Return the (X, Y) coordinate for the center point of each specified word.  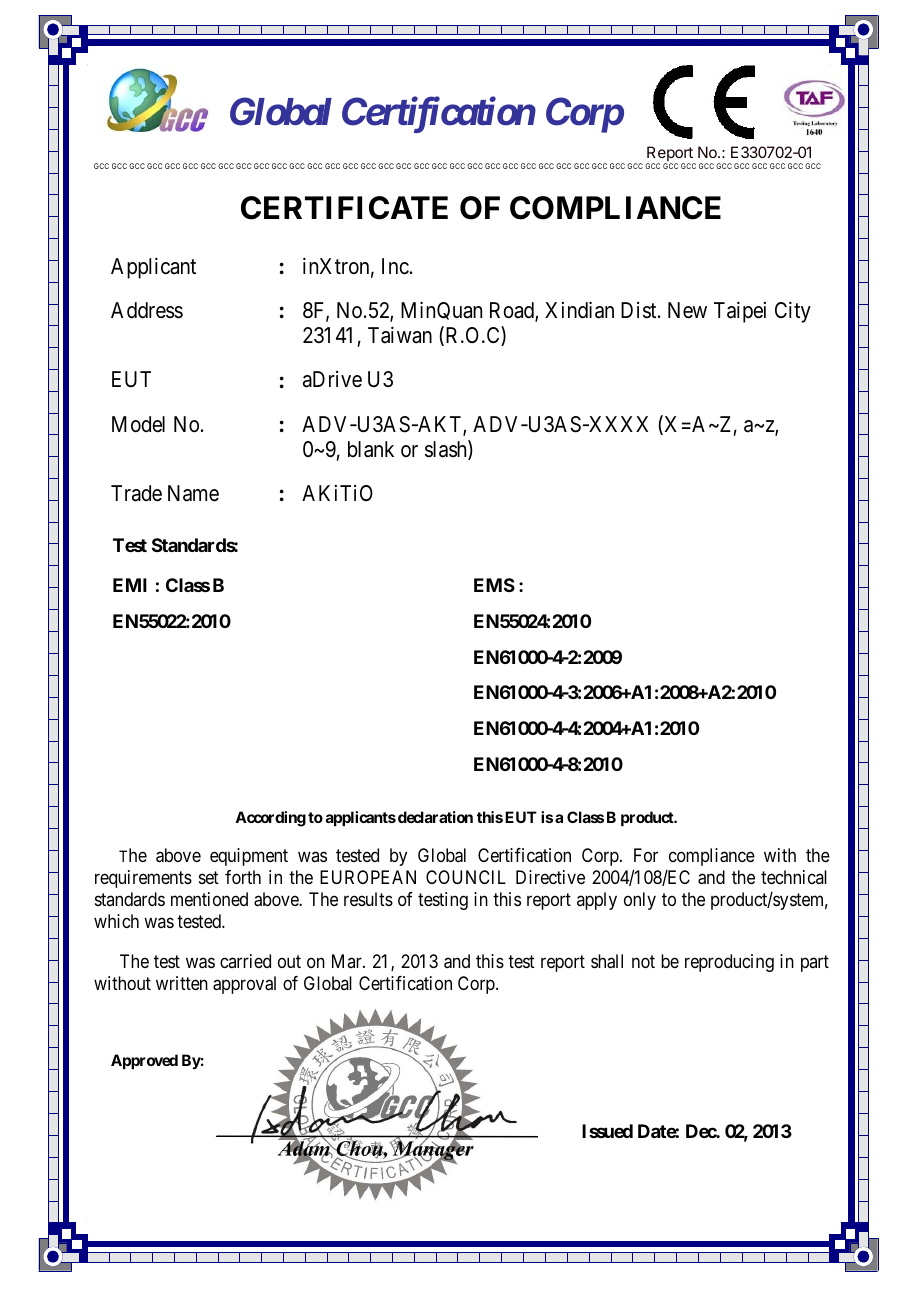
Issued (607, 1131)
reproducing (729, 963)
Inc (395, 266)
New (687, 310)
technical (794, 877)
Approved (144, 1061)
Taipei (740, 312)
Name (193, 493)
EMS (494, 585)
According (270, 819)
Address (147, 310)
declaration (435, 817)
